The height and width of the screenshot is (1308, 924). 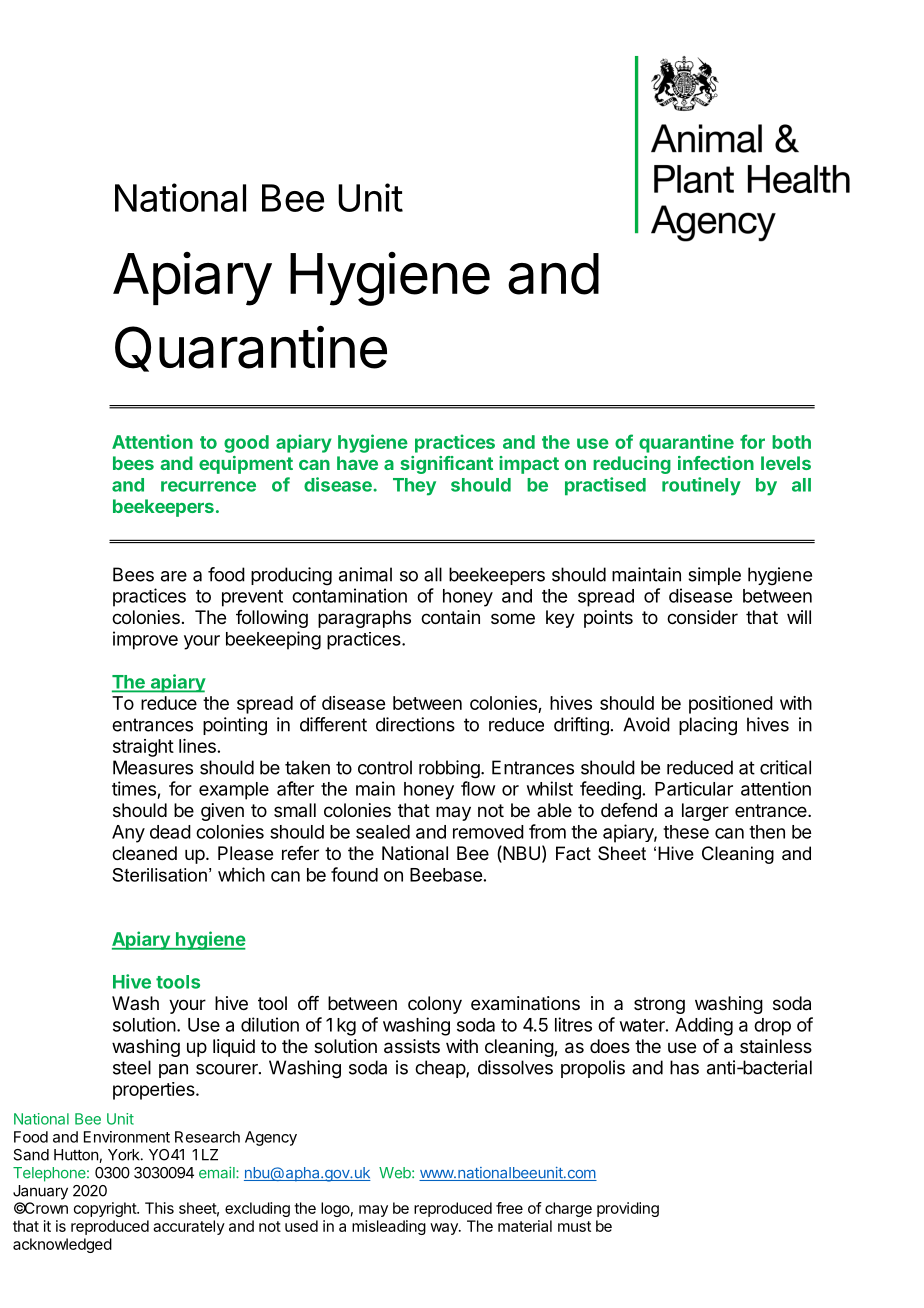 I want to click on copyright, so click(x=106, y=1209).
